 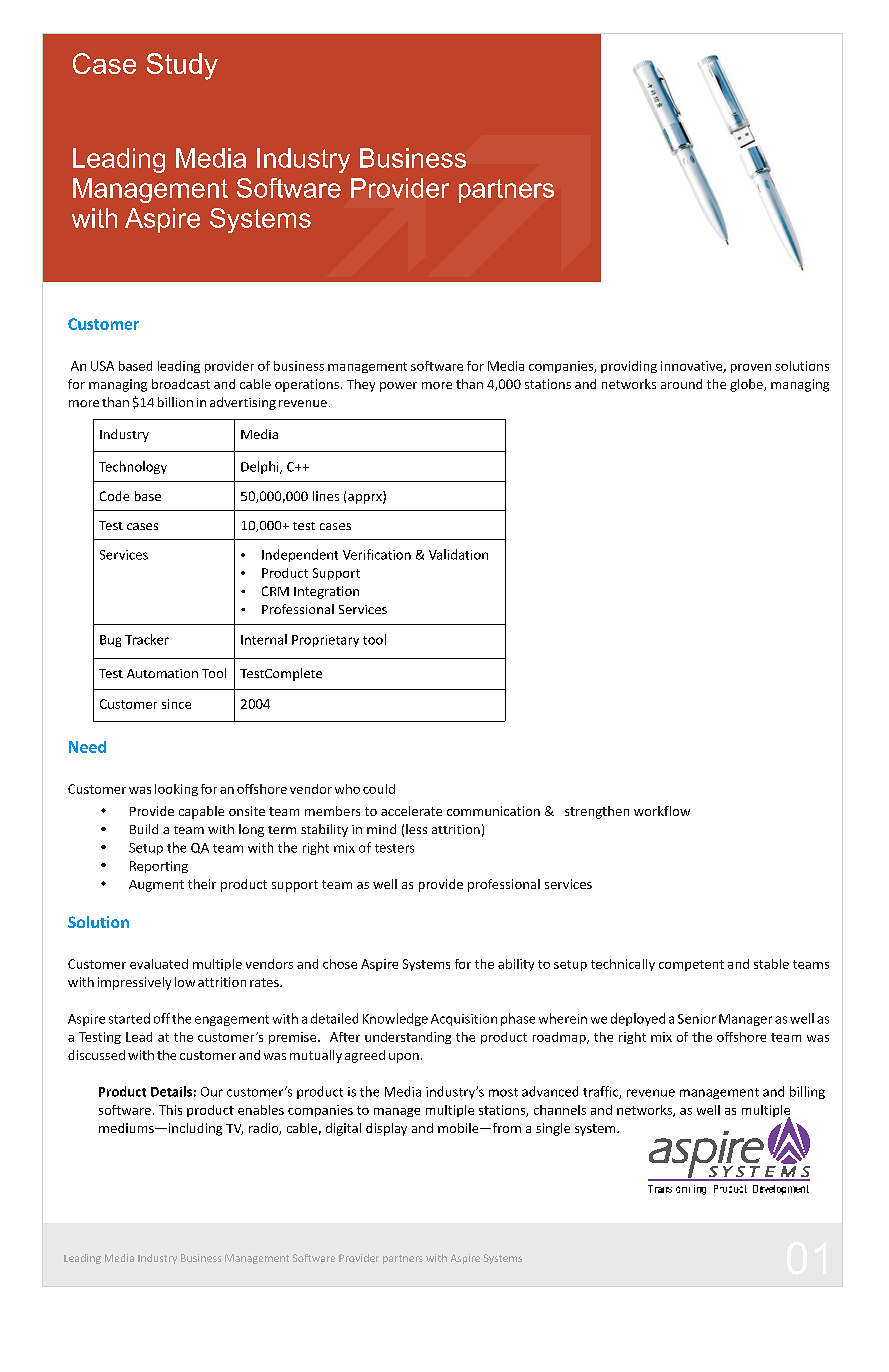 What do you see at coordinates (175, 402) in the screenshot?
I see `billion` at bounding box center [175, 402].
